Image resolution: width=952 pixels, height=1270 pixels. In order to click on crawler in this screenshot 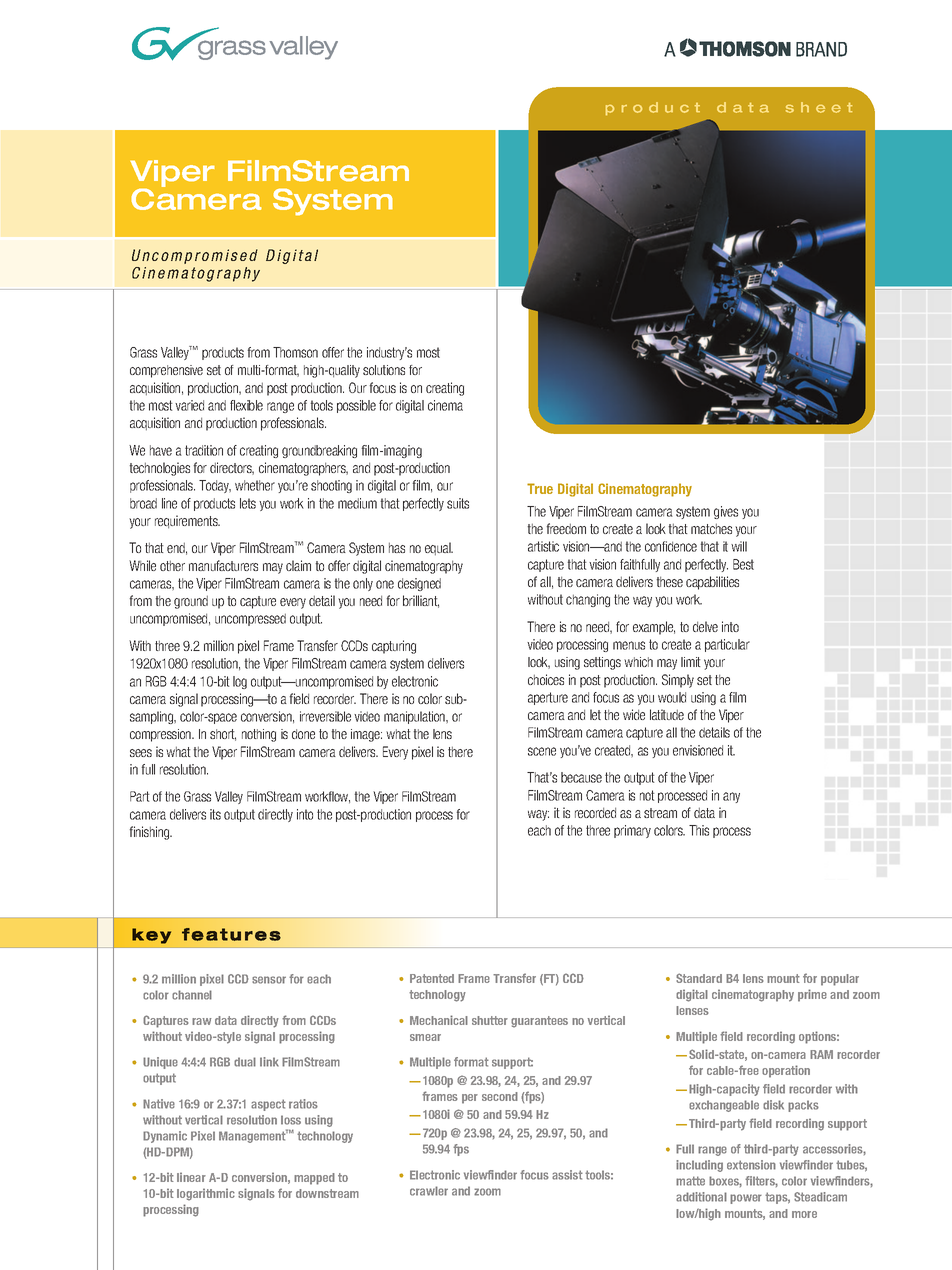, I will do `click(429, 1191)`.
